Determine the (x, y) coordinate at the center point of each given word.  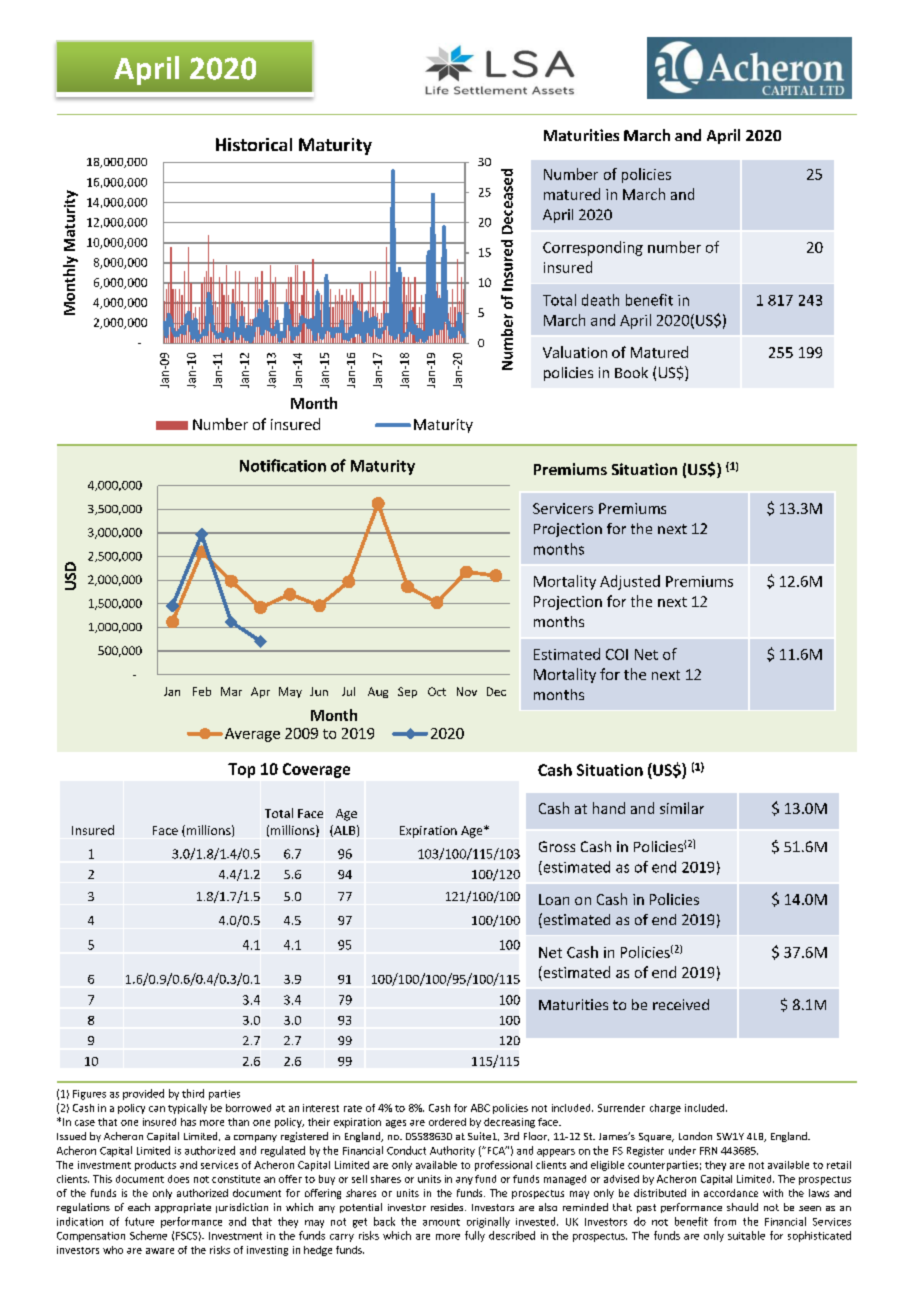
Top (241, 770)
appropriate (183, 1208)
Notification (283, 465)
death (600, 300)
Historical (254, 144)
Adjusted (630, 582)
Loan (554, 899)
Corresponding (593, 248)
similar (682, 808)
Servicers (563, 508)
